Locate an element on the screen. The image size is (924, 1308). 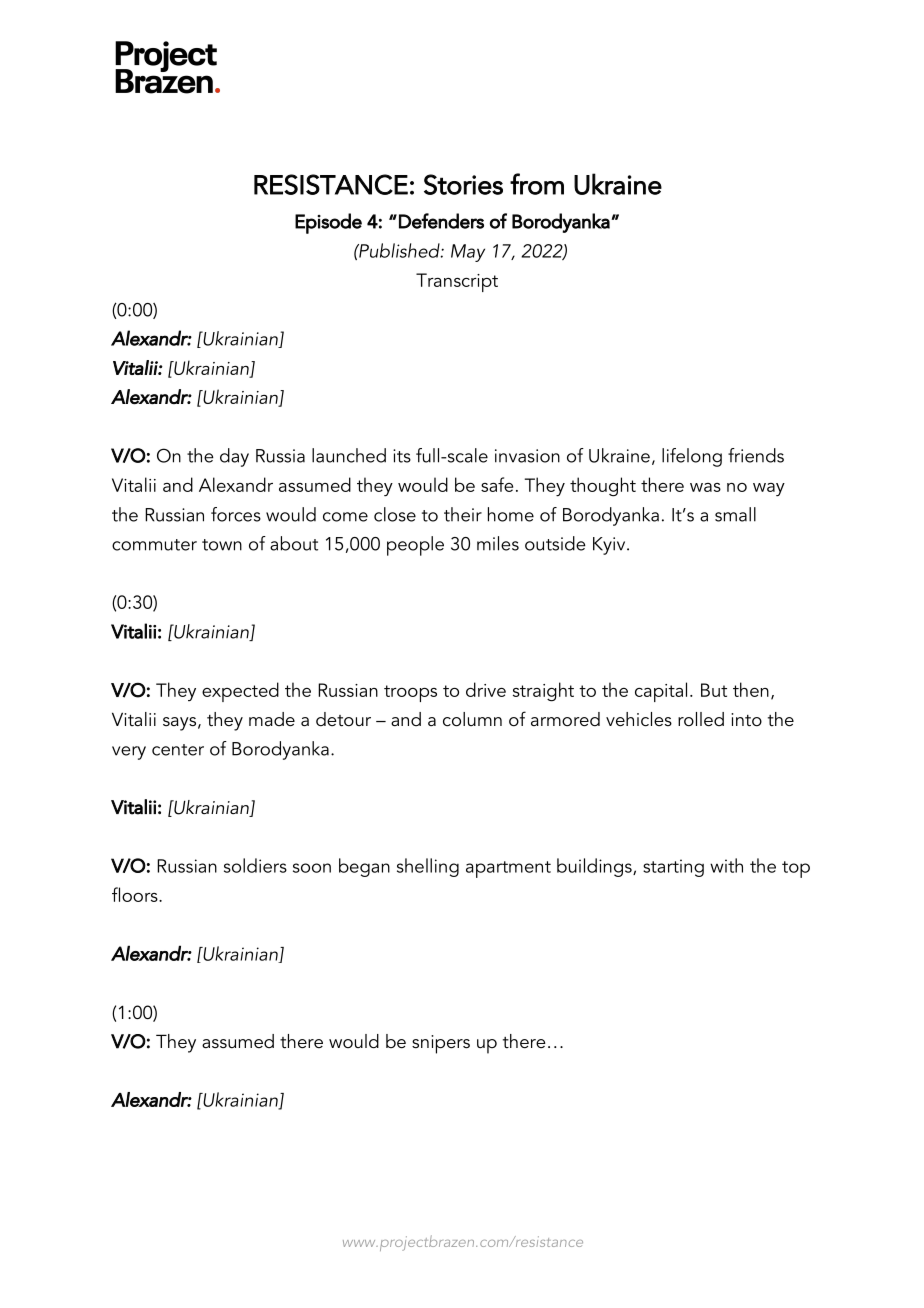
But is located at coordinates (714, 690).
